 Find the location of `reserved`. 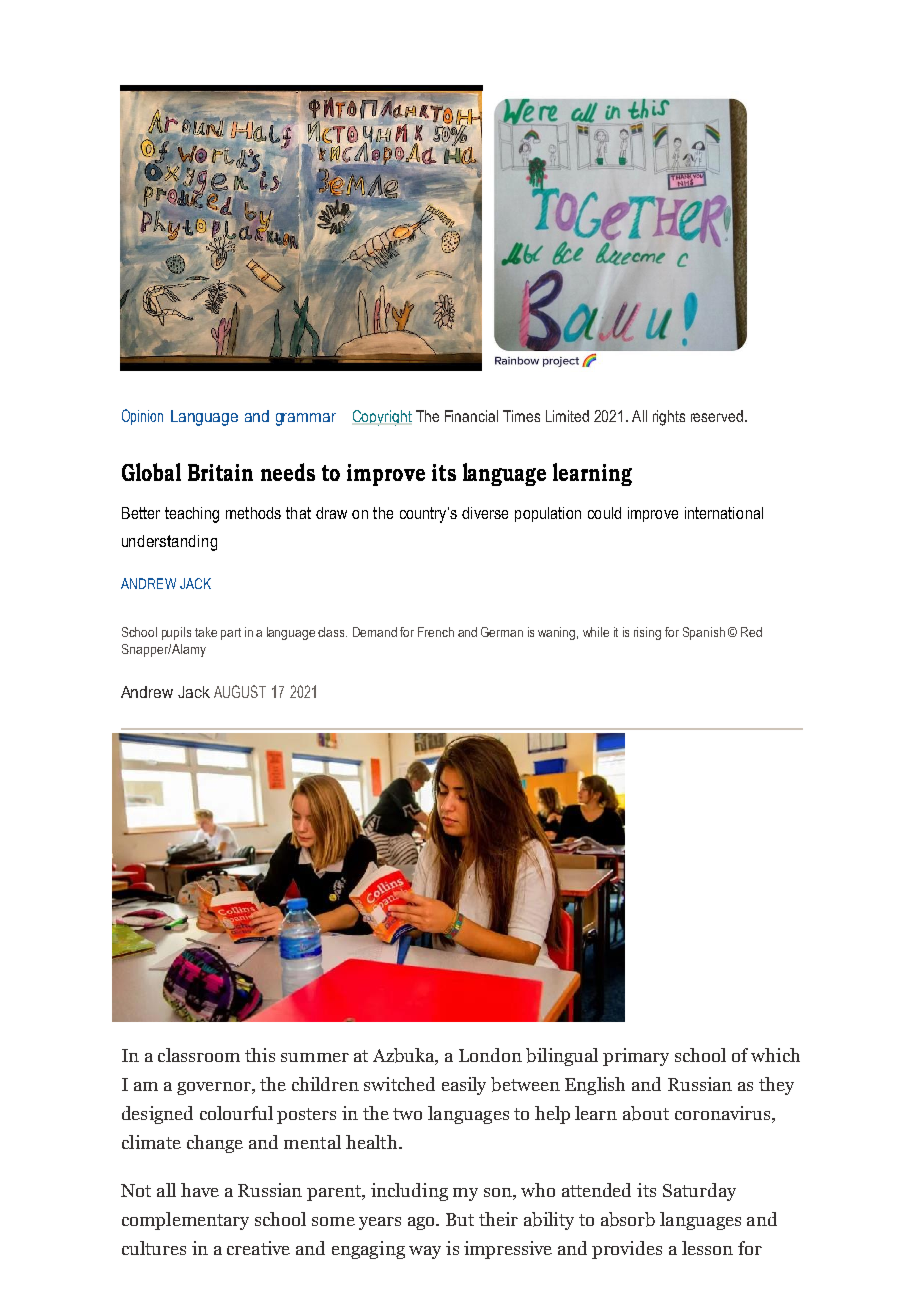

reserved is located at coordinates (718, 416).
